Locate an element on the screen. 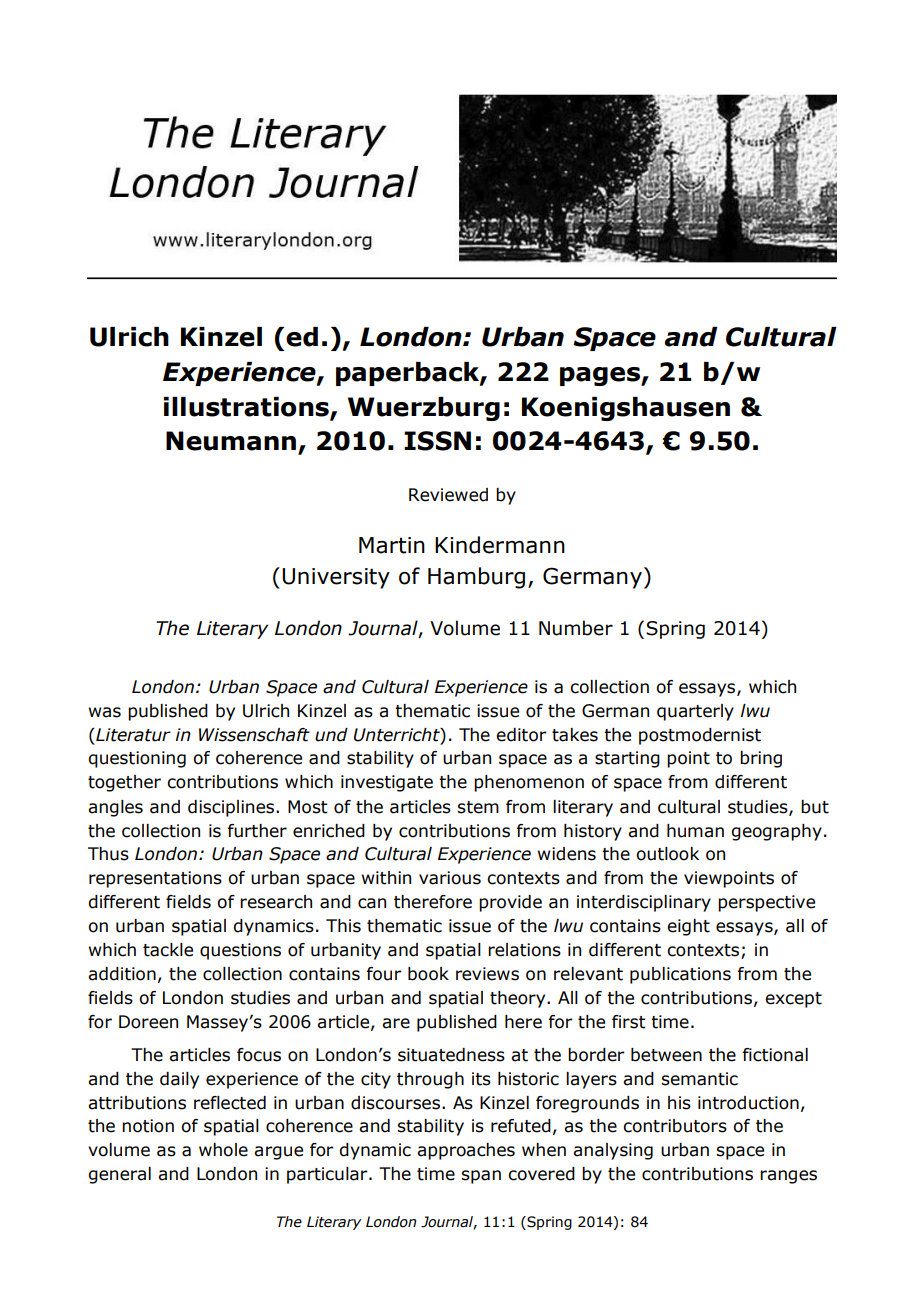 This screenshot has height=1307, width=924. representations is located at coordinates (155, 879).
